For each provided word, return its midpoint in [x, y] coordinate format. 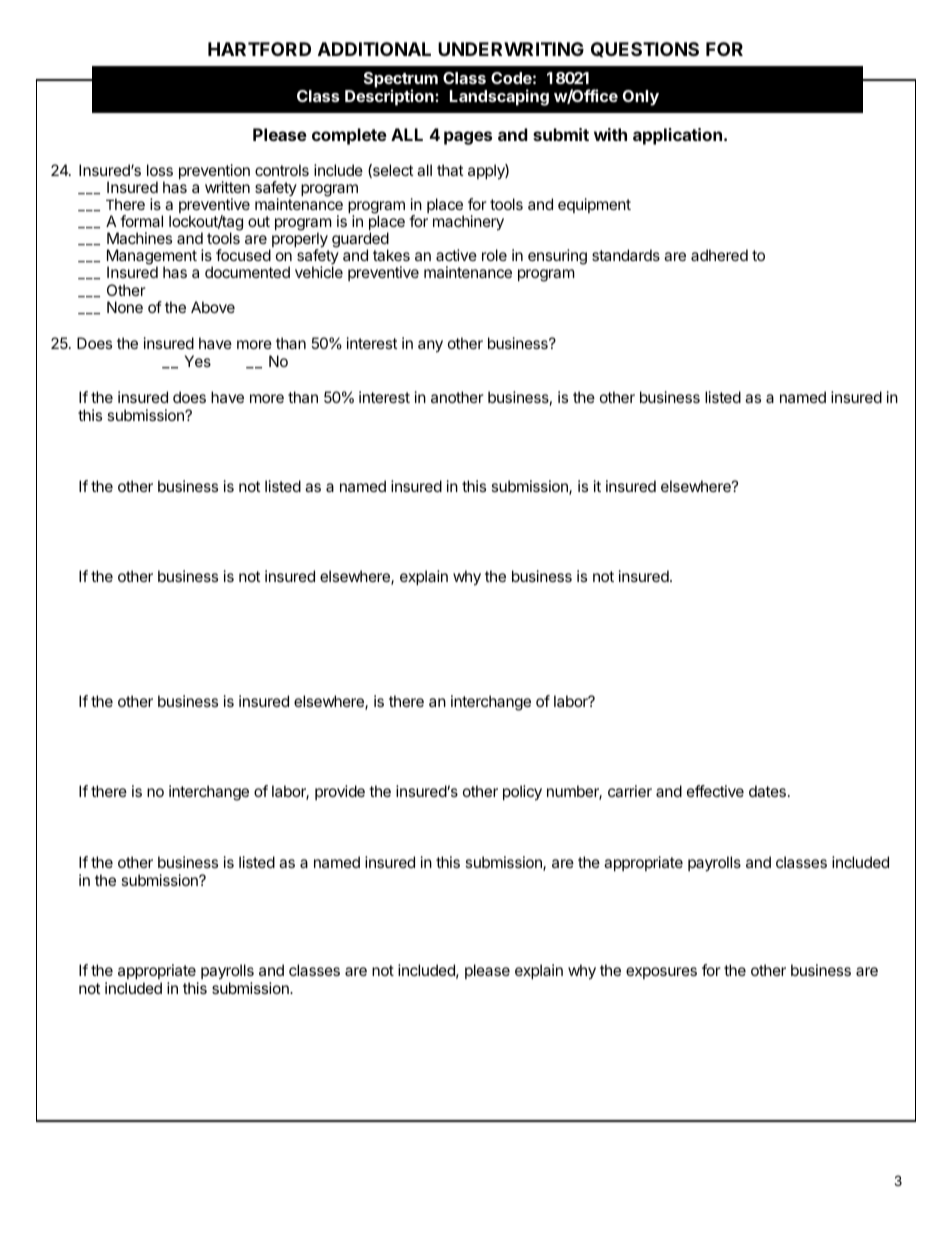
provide [340, 792]
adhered [719, 255]
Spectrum [401, 81]
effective [715, 791]
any [430, 346]
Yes [198, 361]
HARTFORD [259, 49]
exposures [661, 973]
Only [641, 98]
